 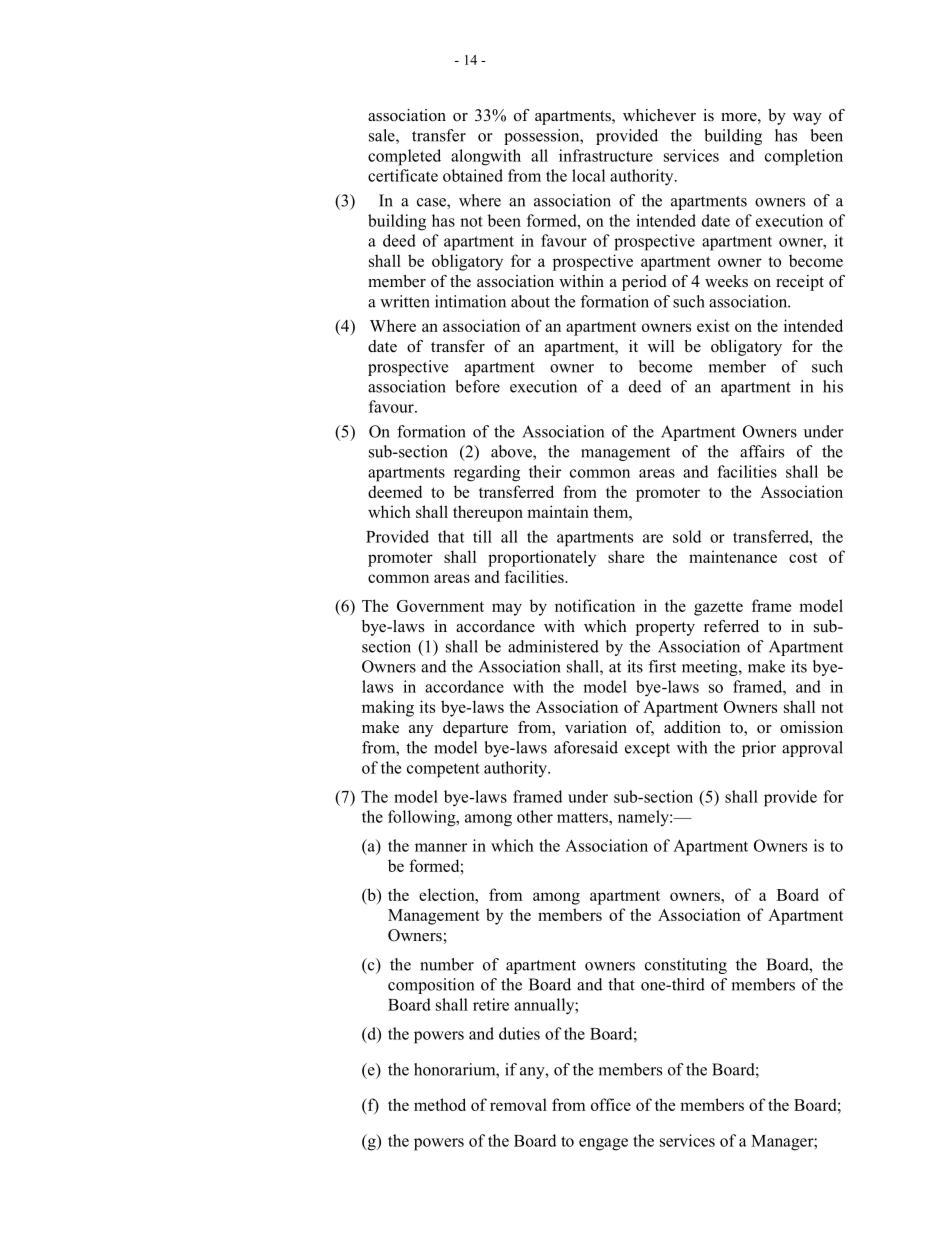 I want to click on completed, so click(x=404, y=157).
